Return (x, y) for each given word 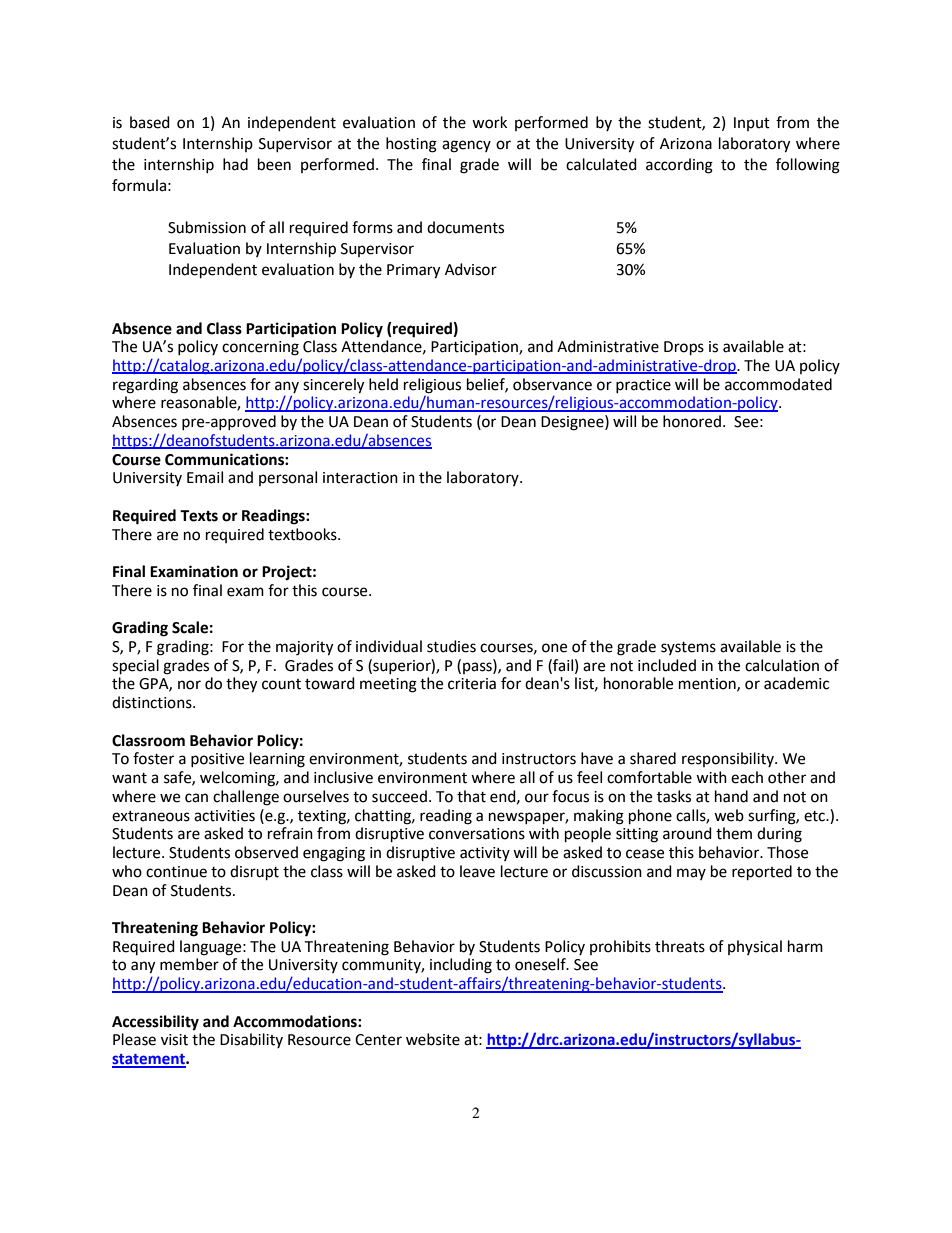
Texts (199, 516)
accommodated (778, 384)
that (471, 796)
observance (552, 384)
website (433, 1039)
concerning (260, 348)
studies (451, 646)
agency (466, 146)
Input (752, 124)
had (235, 164)
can (196, 798)
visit (174, 1040)
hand (731, 796)
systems (688, 648)
